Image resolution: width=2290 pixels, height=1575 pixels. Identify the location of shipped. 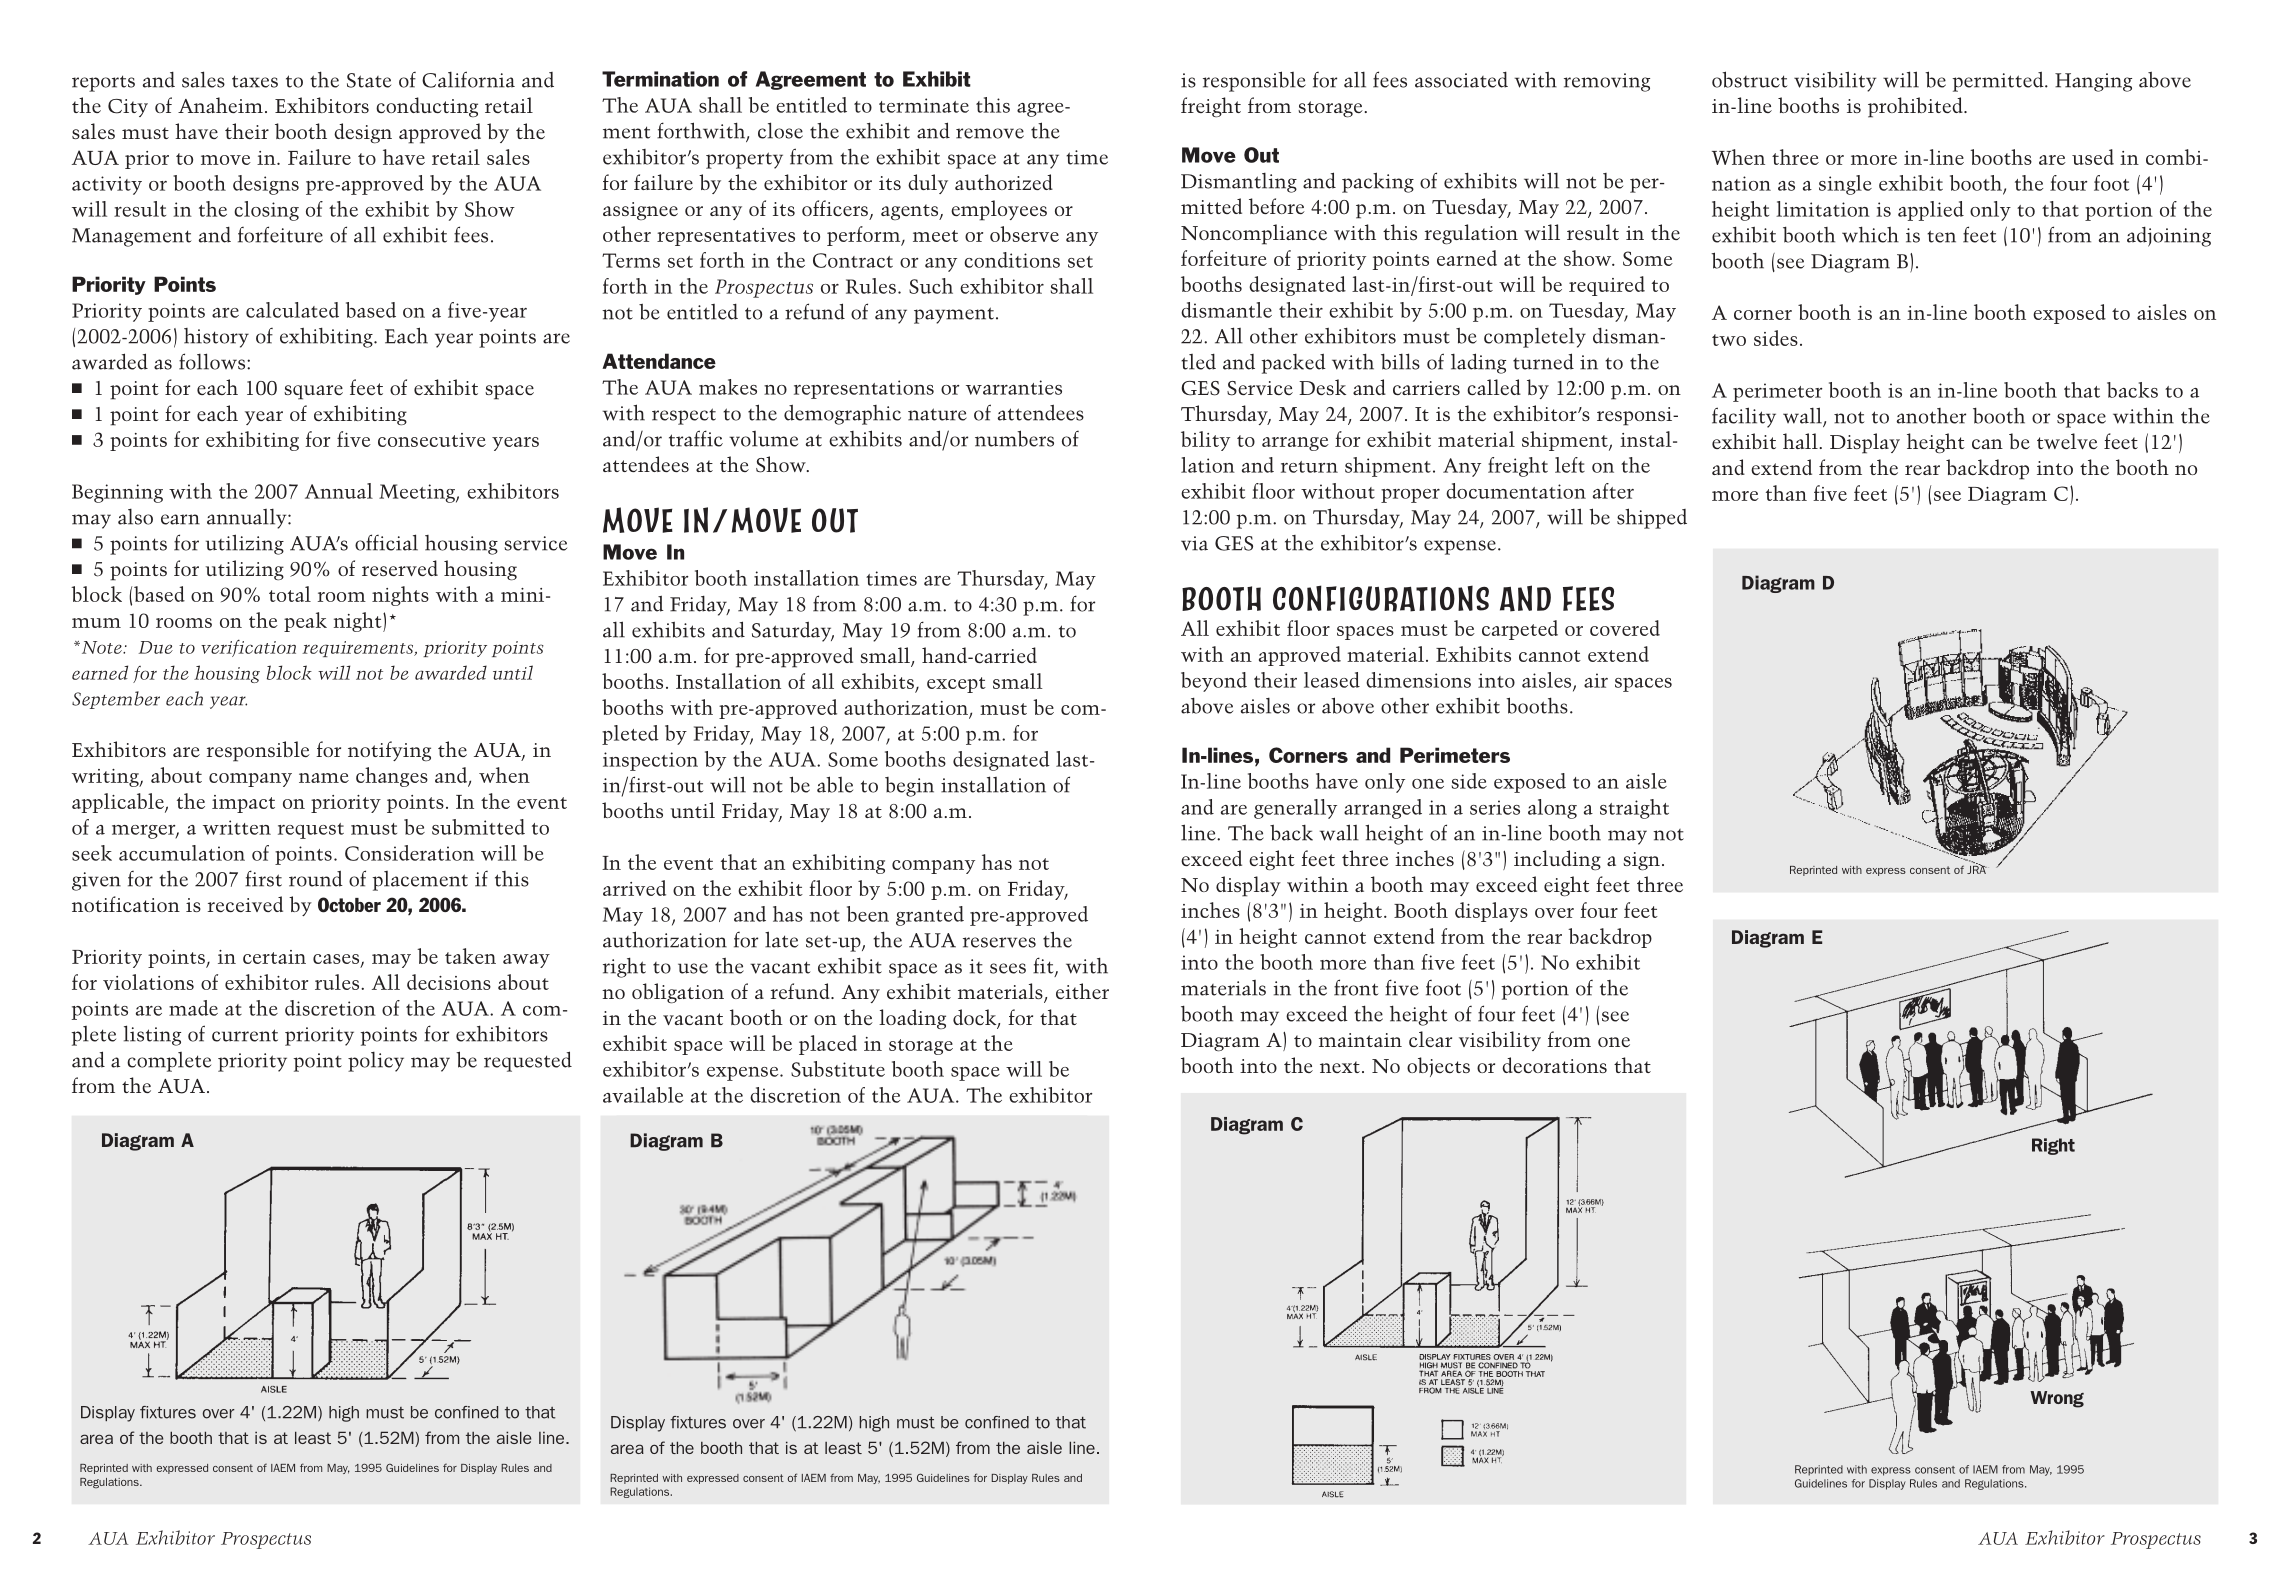
(1652, 518).
